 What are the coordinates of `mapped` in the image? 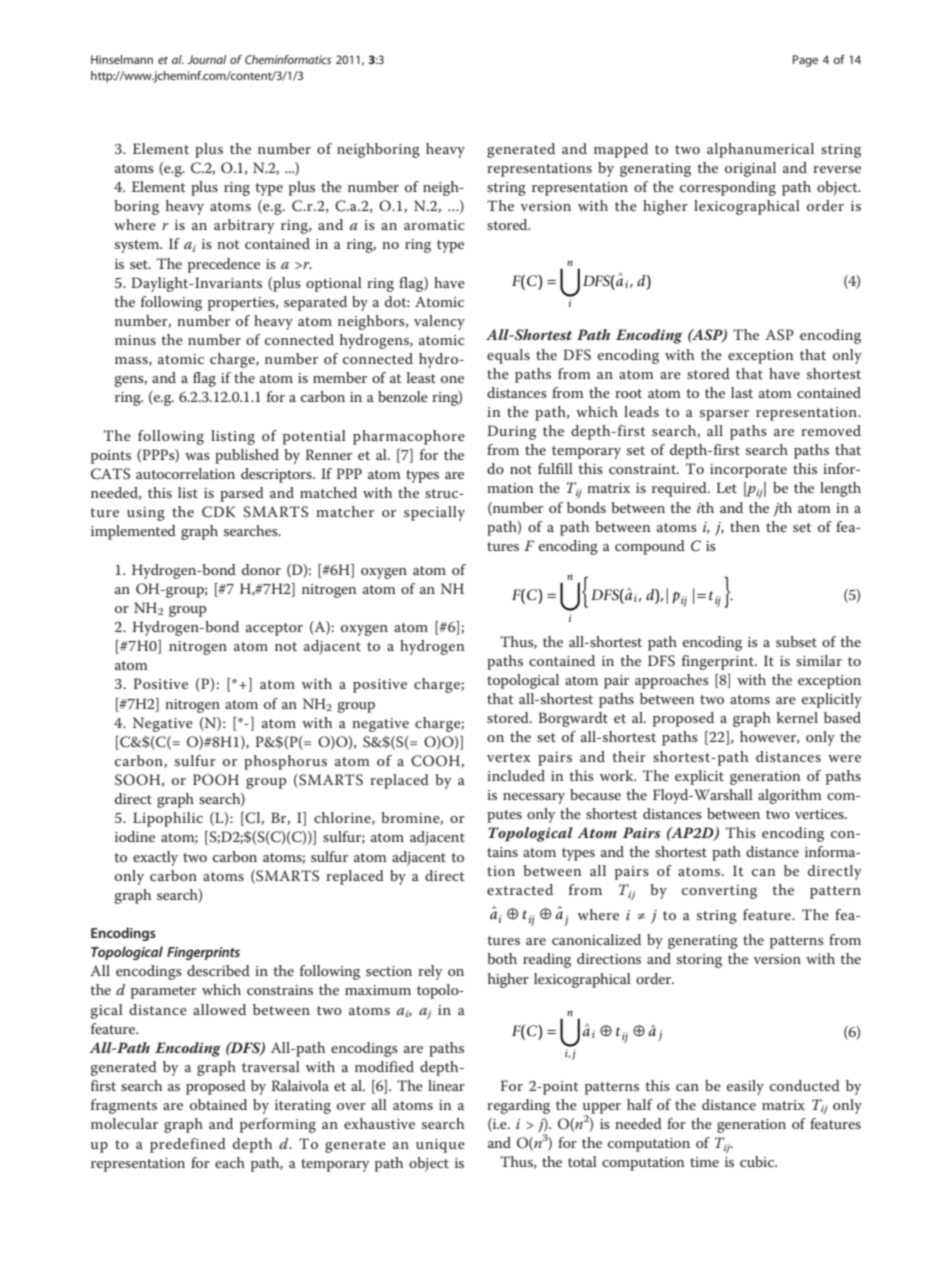 It's located at (621, 150).
